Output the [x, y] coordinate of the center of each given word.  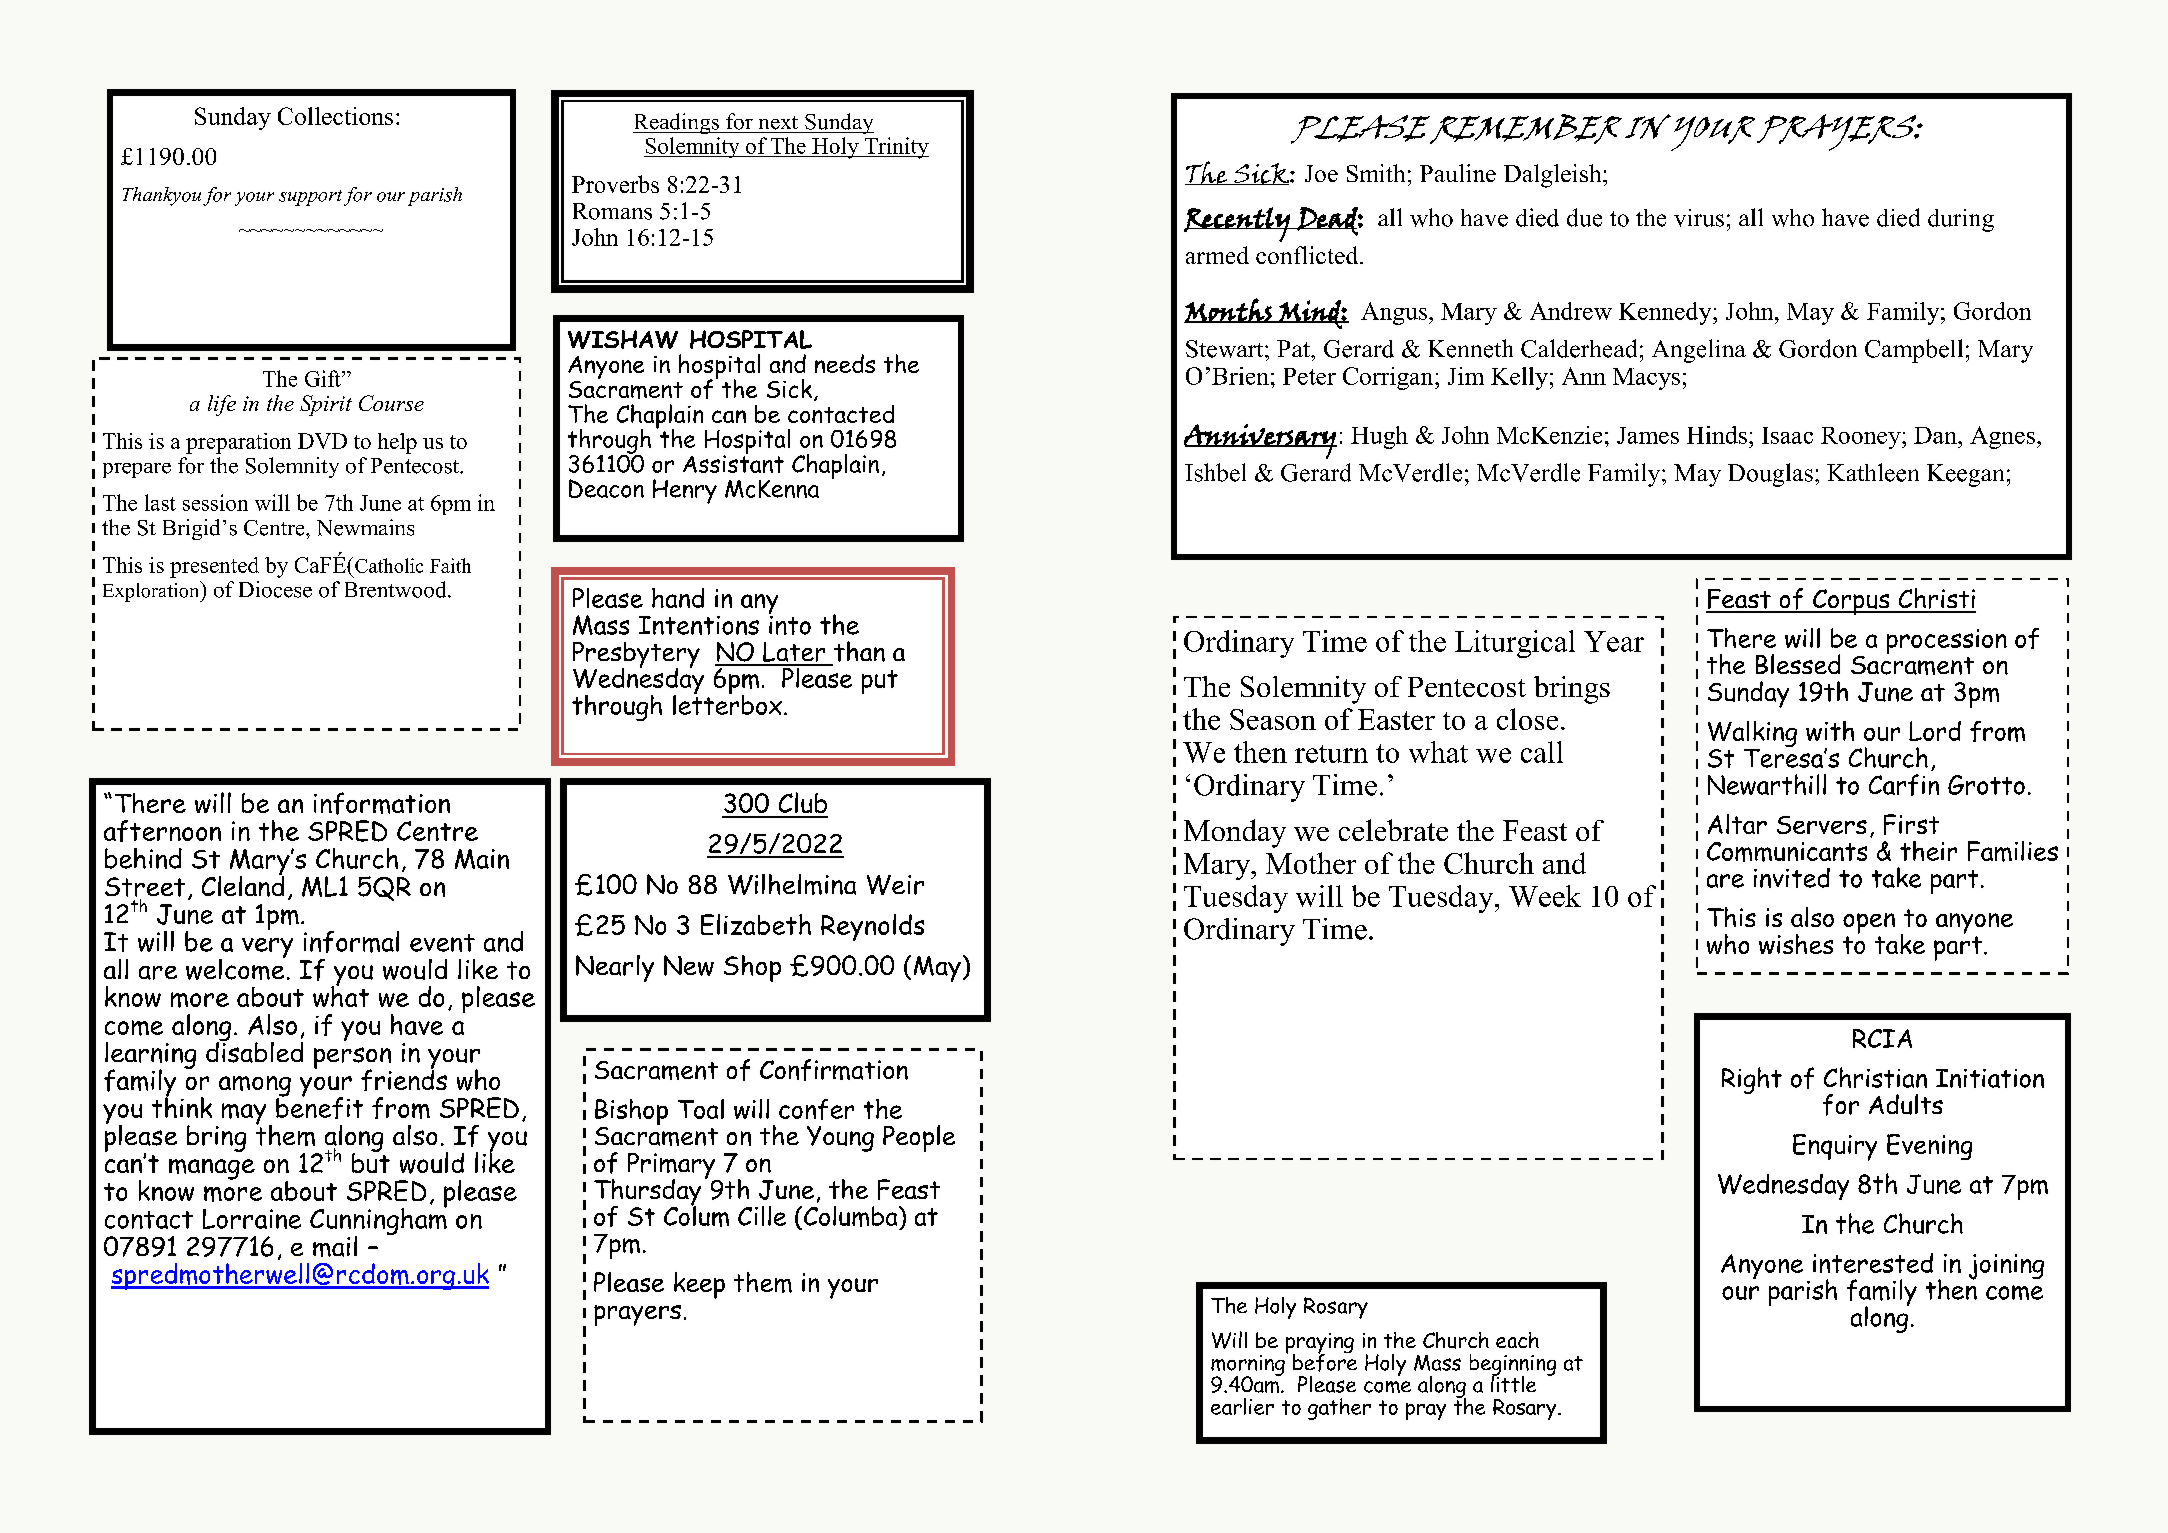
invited [1792, 878]
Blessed [1798, 664]
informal [351, 942]
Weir [895, 885]
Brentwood [397, 589]
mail [335, 1246]
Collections [335, 116]
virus [1699, 218]
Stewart [1226, 349]
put [880, 682]
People [919, 1138]
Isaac [1787, 435]
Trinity [895, 148]
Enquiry [1835, 1147]
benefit [319, 1106]
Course [391, 403]
